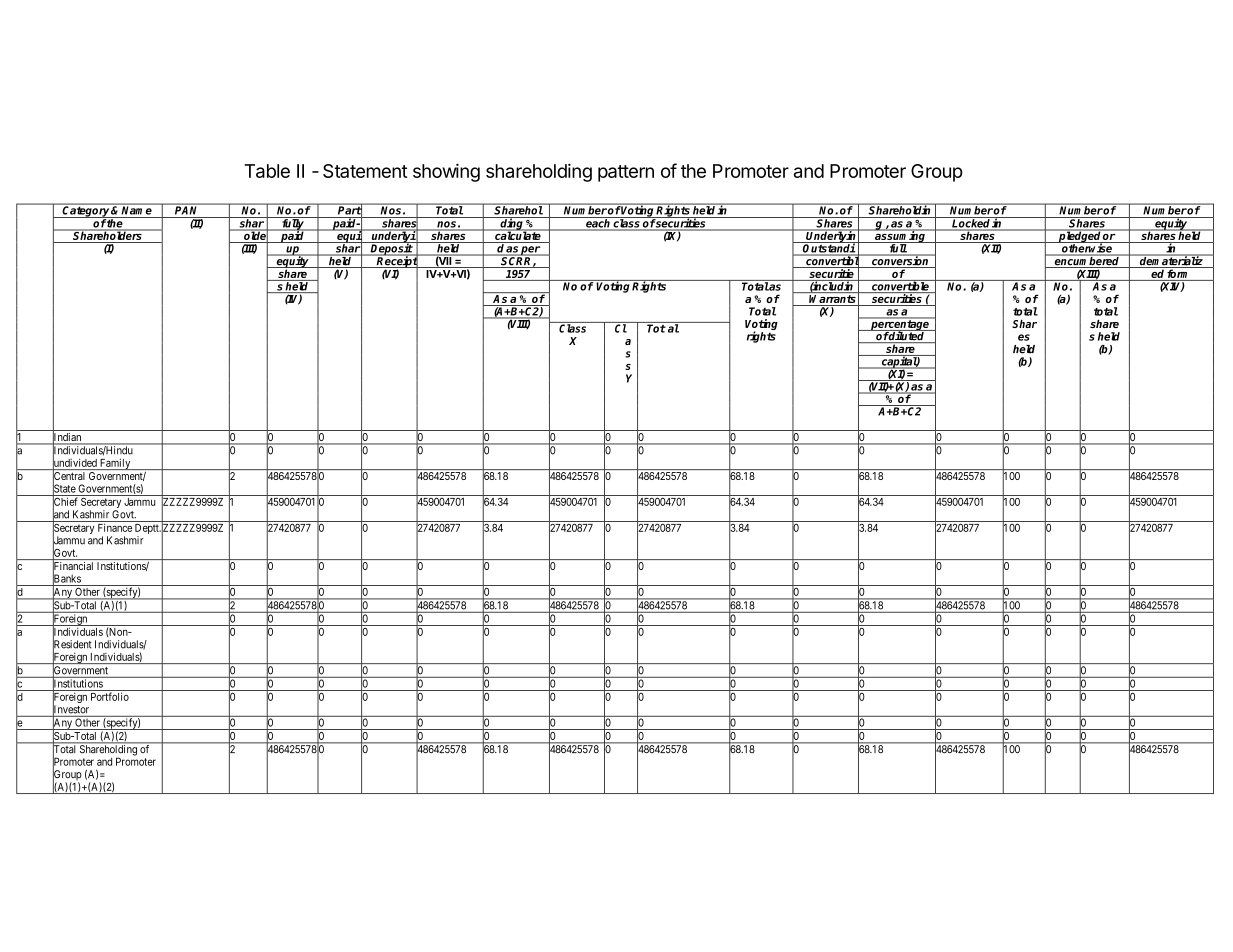  What do you see at coordinates (626, 173) in the page?
I see `pattern` at bounding box center [626, 173].
